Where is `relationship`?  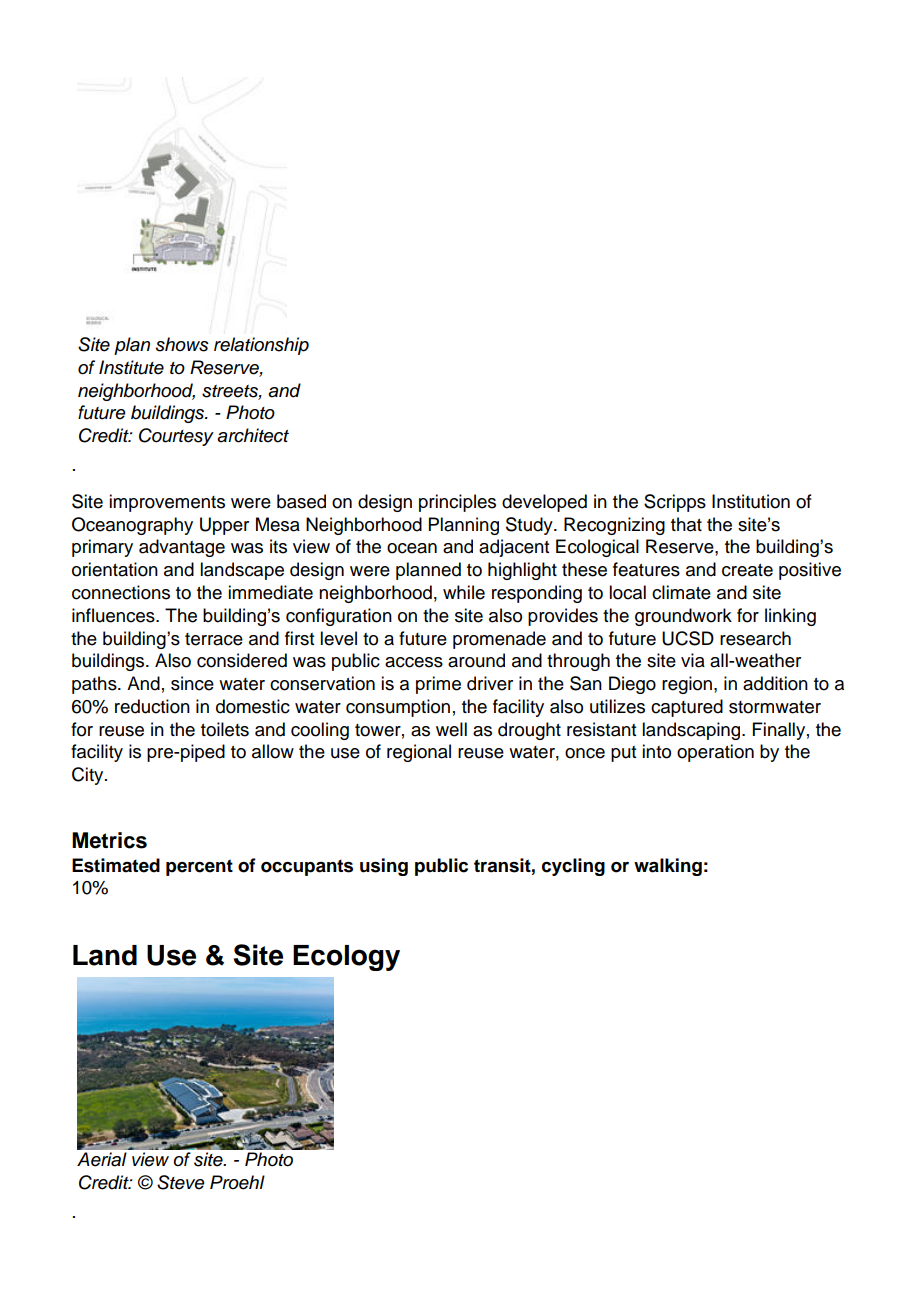 relationship is located at coordinates (261, 346).
